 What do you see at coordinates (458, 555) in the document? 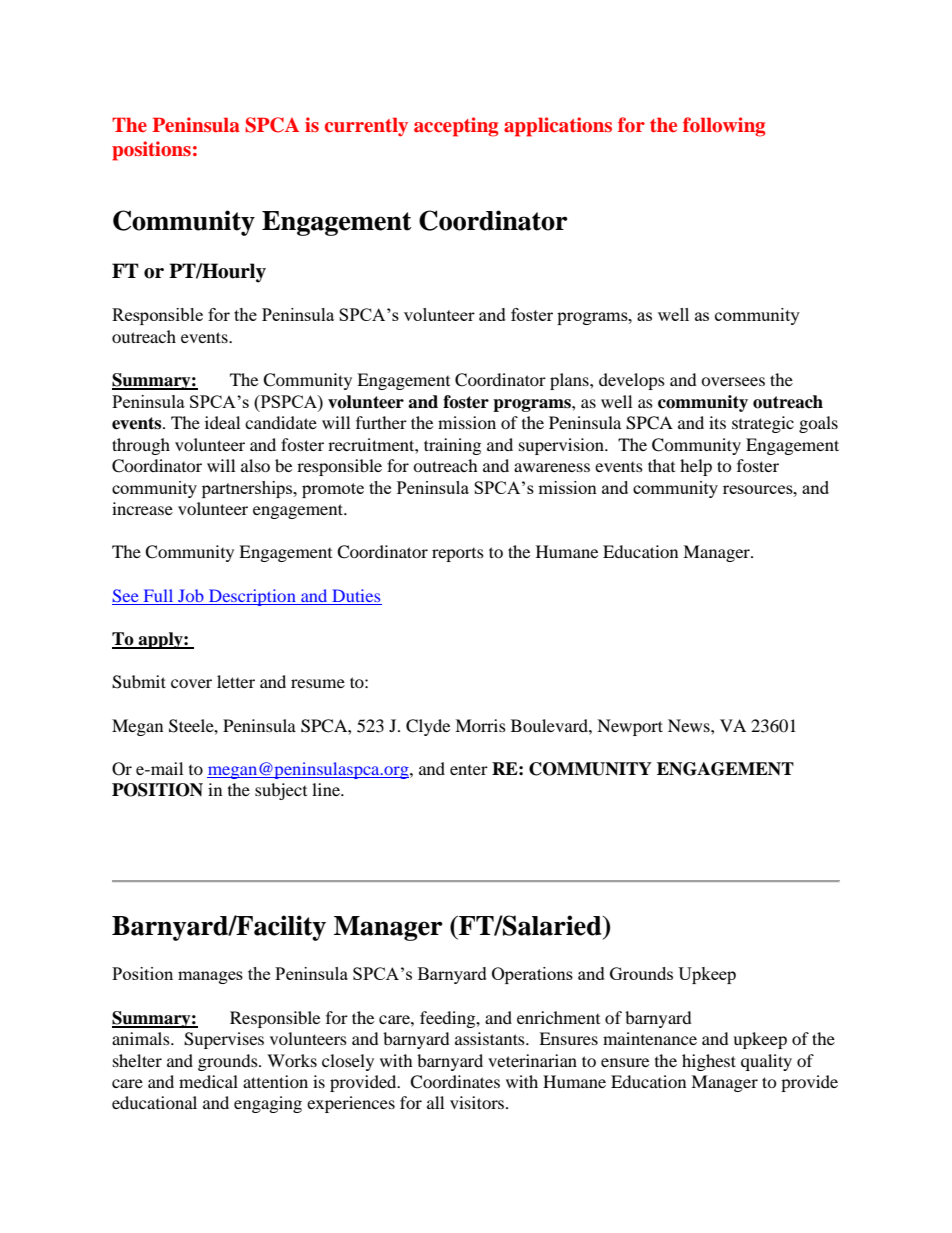
I see `reports` at bounding box center [458, 555].
